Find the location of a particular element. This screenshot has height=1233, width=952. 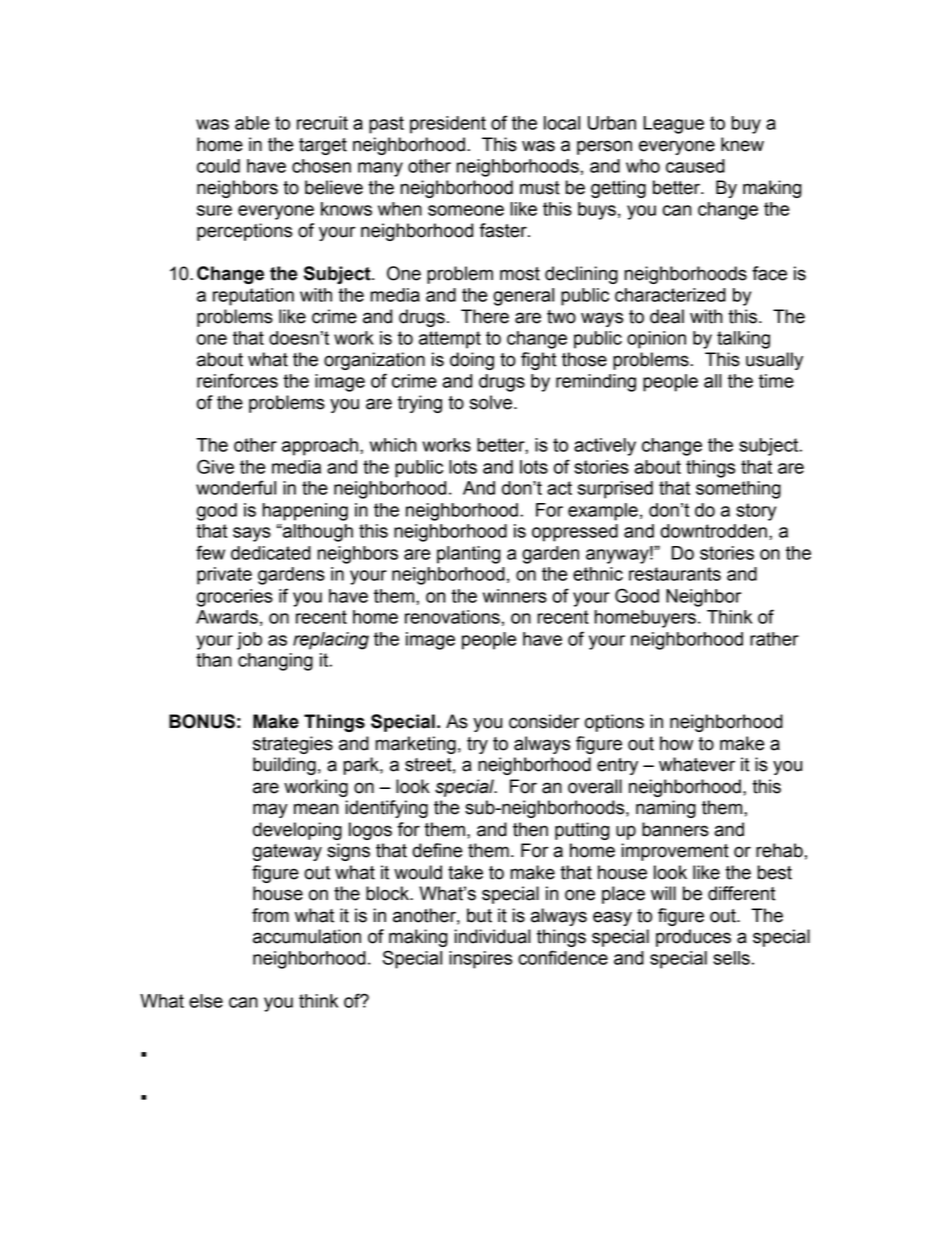

restaurants is located at coordinates (675, 574).
